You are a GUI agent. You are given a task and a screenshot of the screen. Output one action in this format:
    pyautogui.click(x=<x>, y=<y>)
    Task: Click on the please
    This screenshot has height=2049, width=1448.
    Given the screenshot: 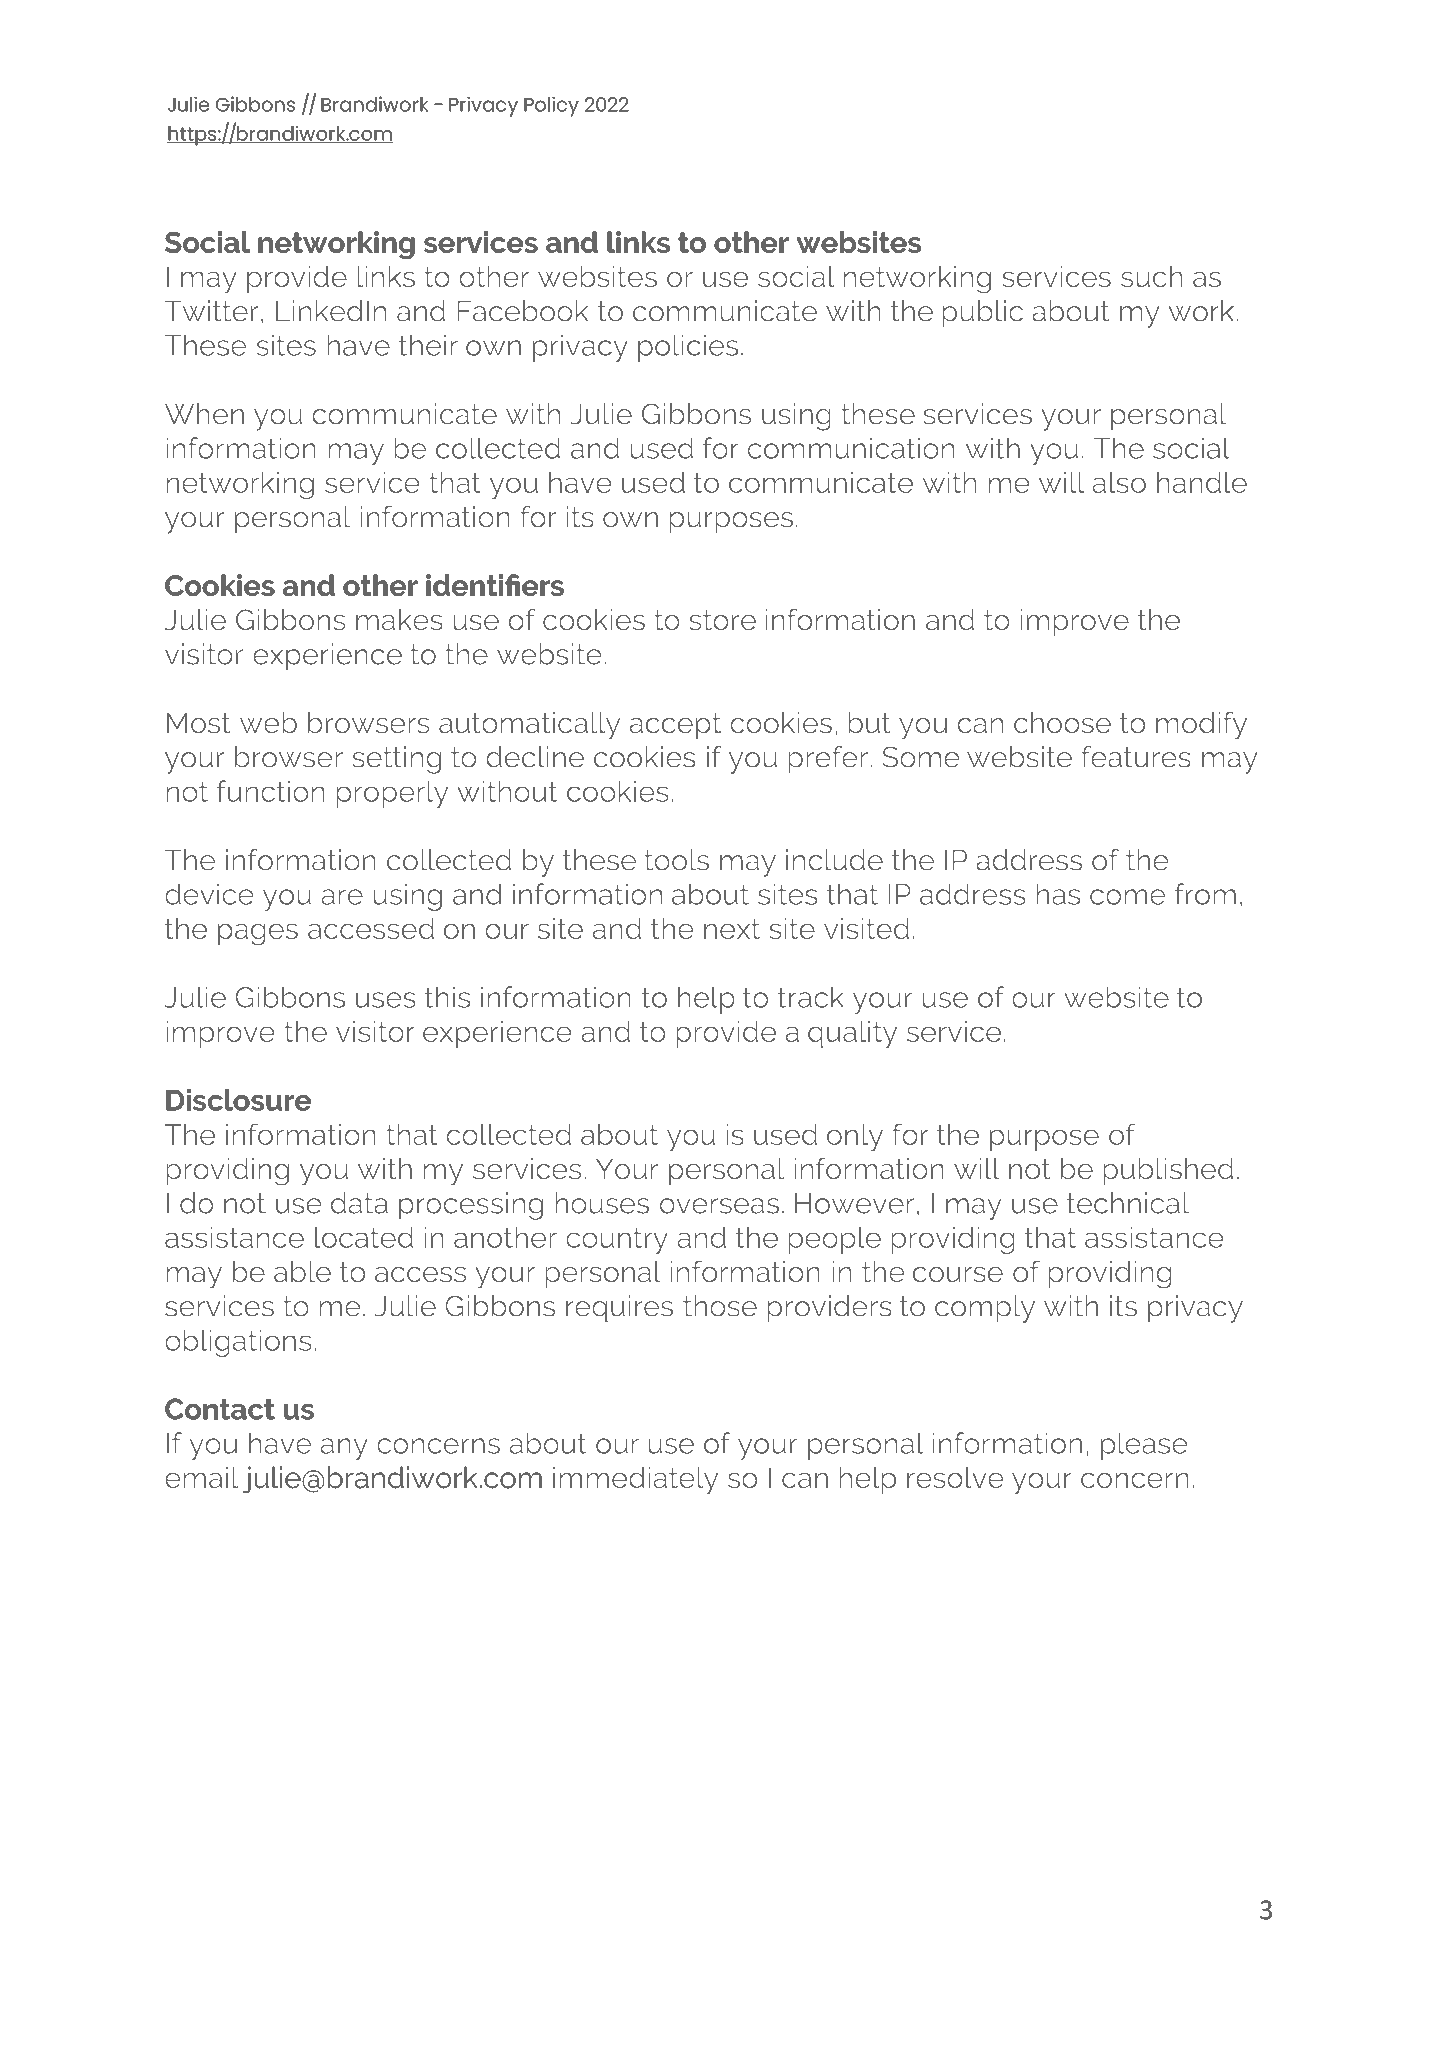 What is the action you would take?
    pyautogui.click(x=1144, y=1446)
